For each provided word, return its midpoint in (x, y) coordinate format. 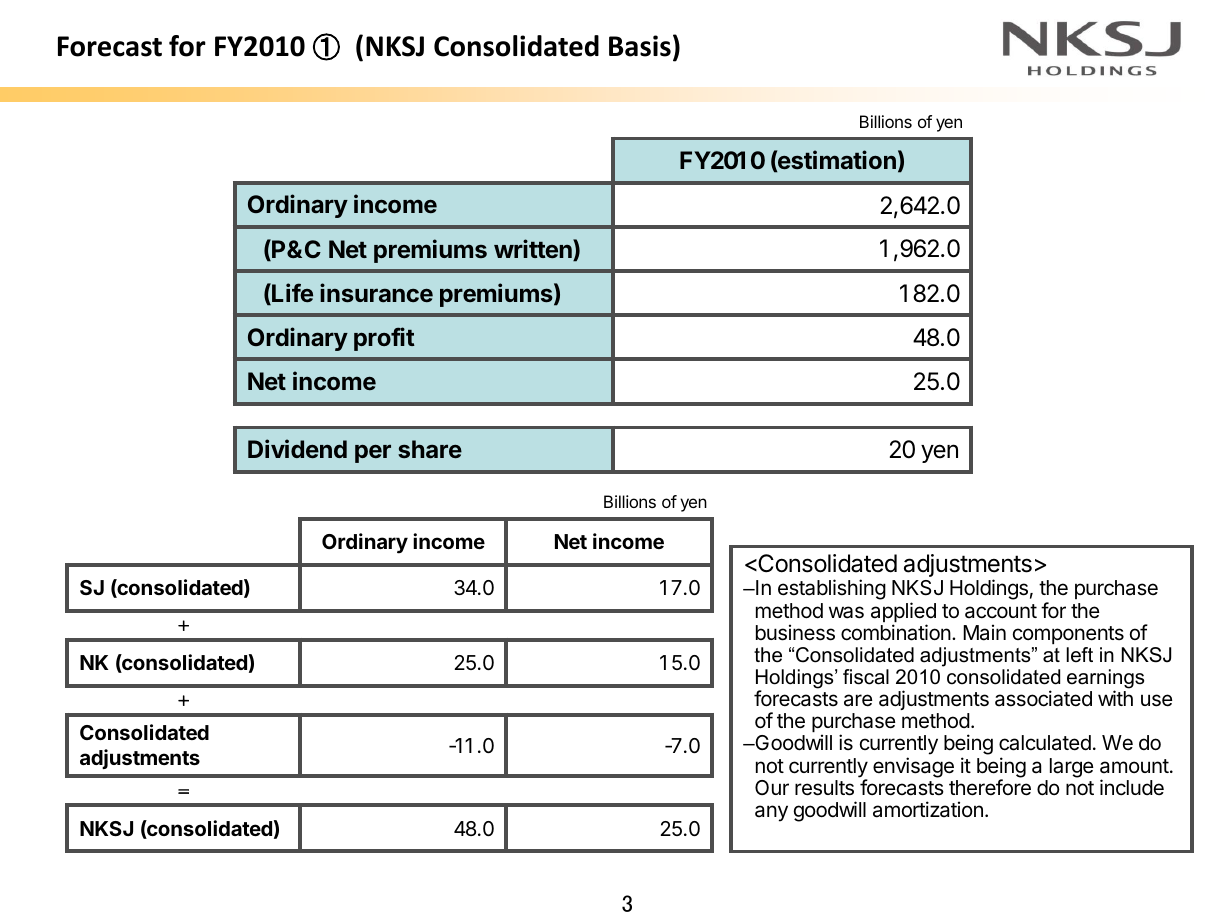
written (534, 250)
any (771, 813)
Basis (640, 46)
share (430, 449)
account (1001, 611)
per (373, 454)
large (1072, 768)
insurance (376, 293)
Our (772, 787)
